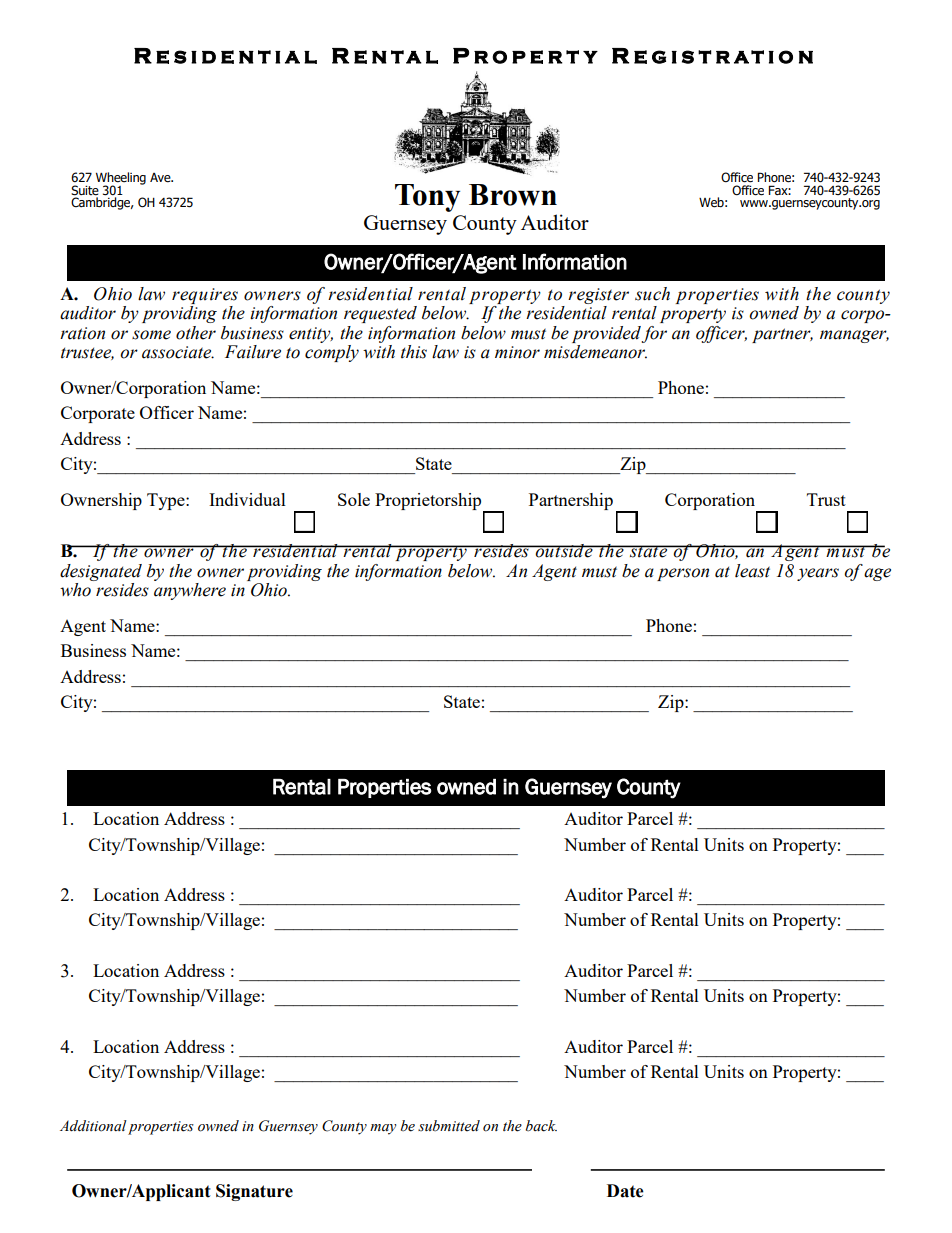 This screenshot has width=952, height=1233. I want to click on Ave, so click(161, 178).
